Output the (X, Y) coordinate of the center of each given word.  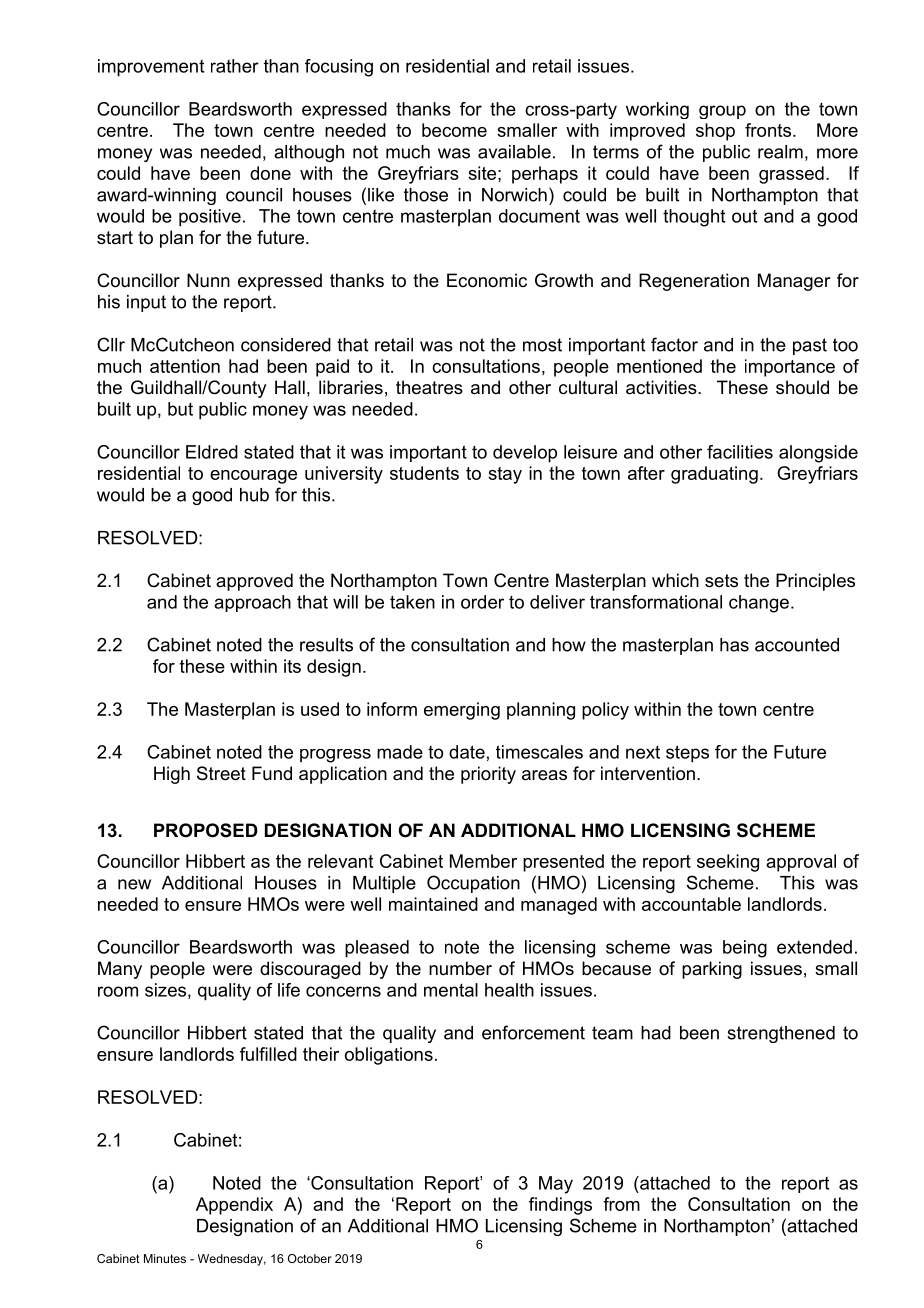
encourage (253, 477)
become (454, 130)
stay (505, 475)
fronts (768, 130)
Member (483, 861)
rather (235, 66)
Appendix (234, 1206)
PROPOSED (206, 830)
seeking (728, 863)
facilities (740, 452)
